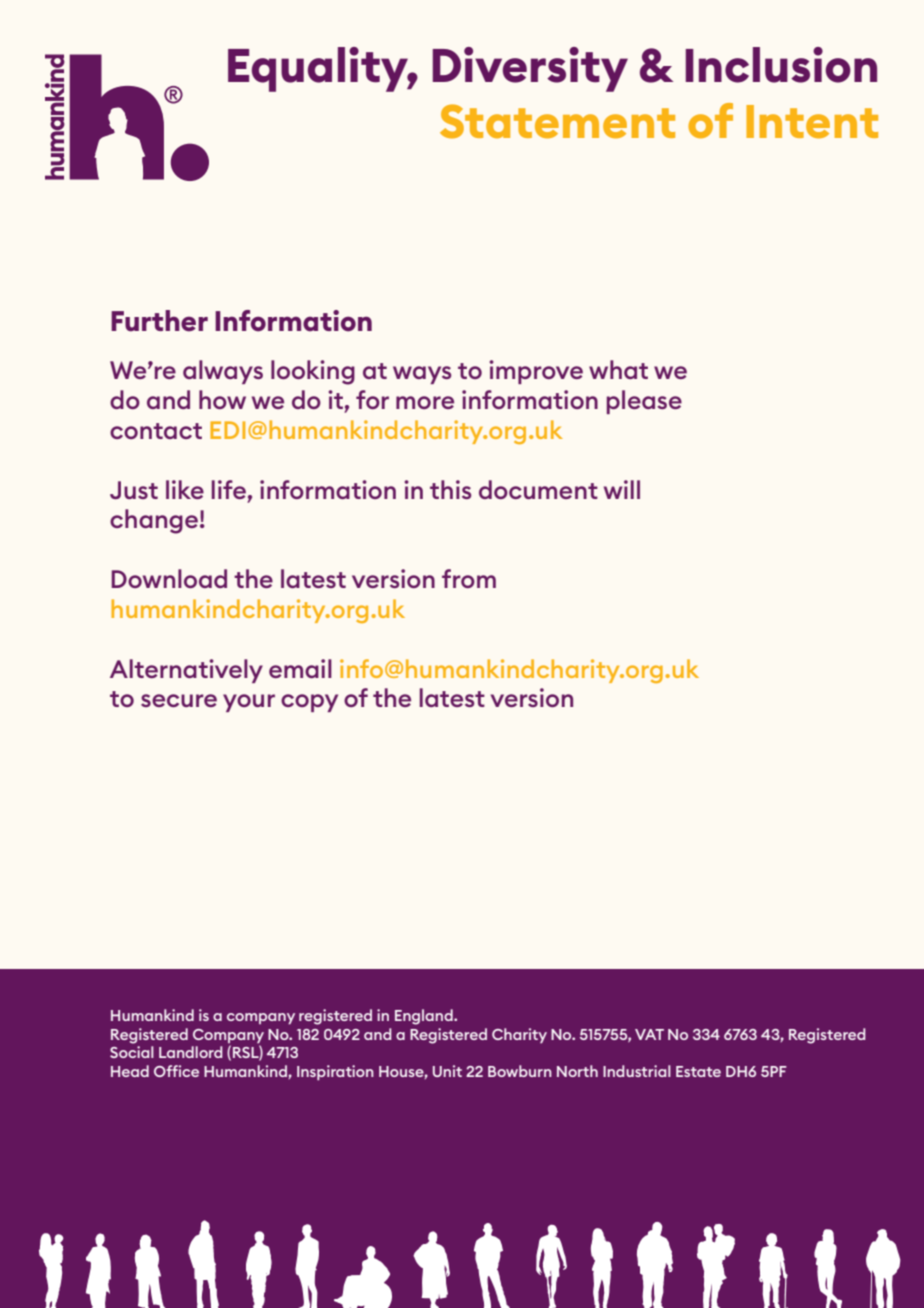 The height and width of the image is (1308, 924). I want to click on your, so click(249, 703).
